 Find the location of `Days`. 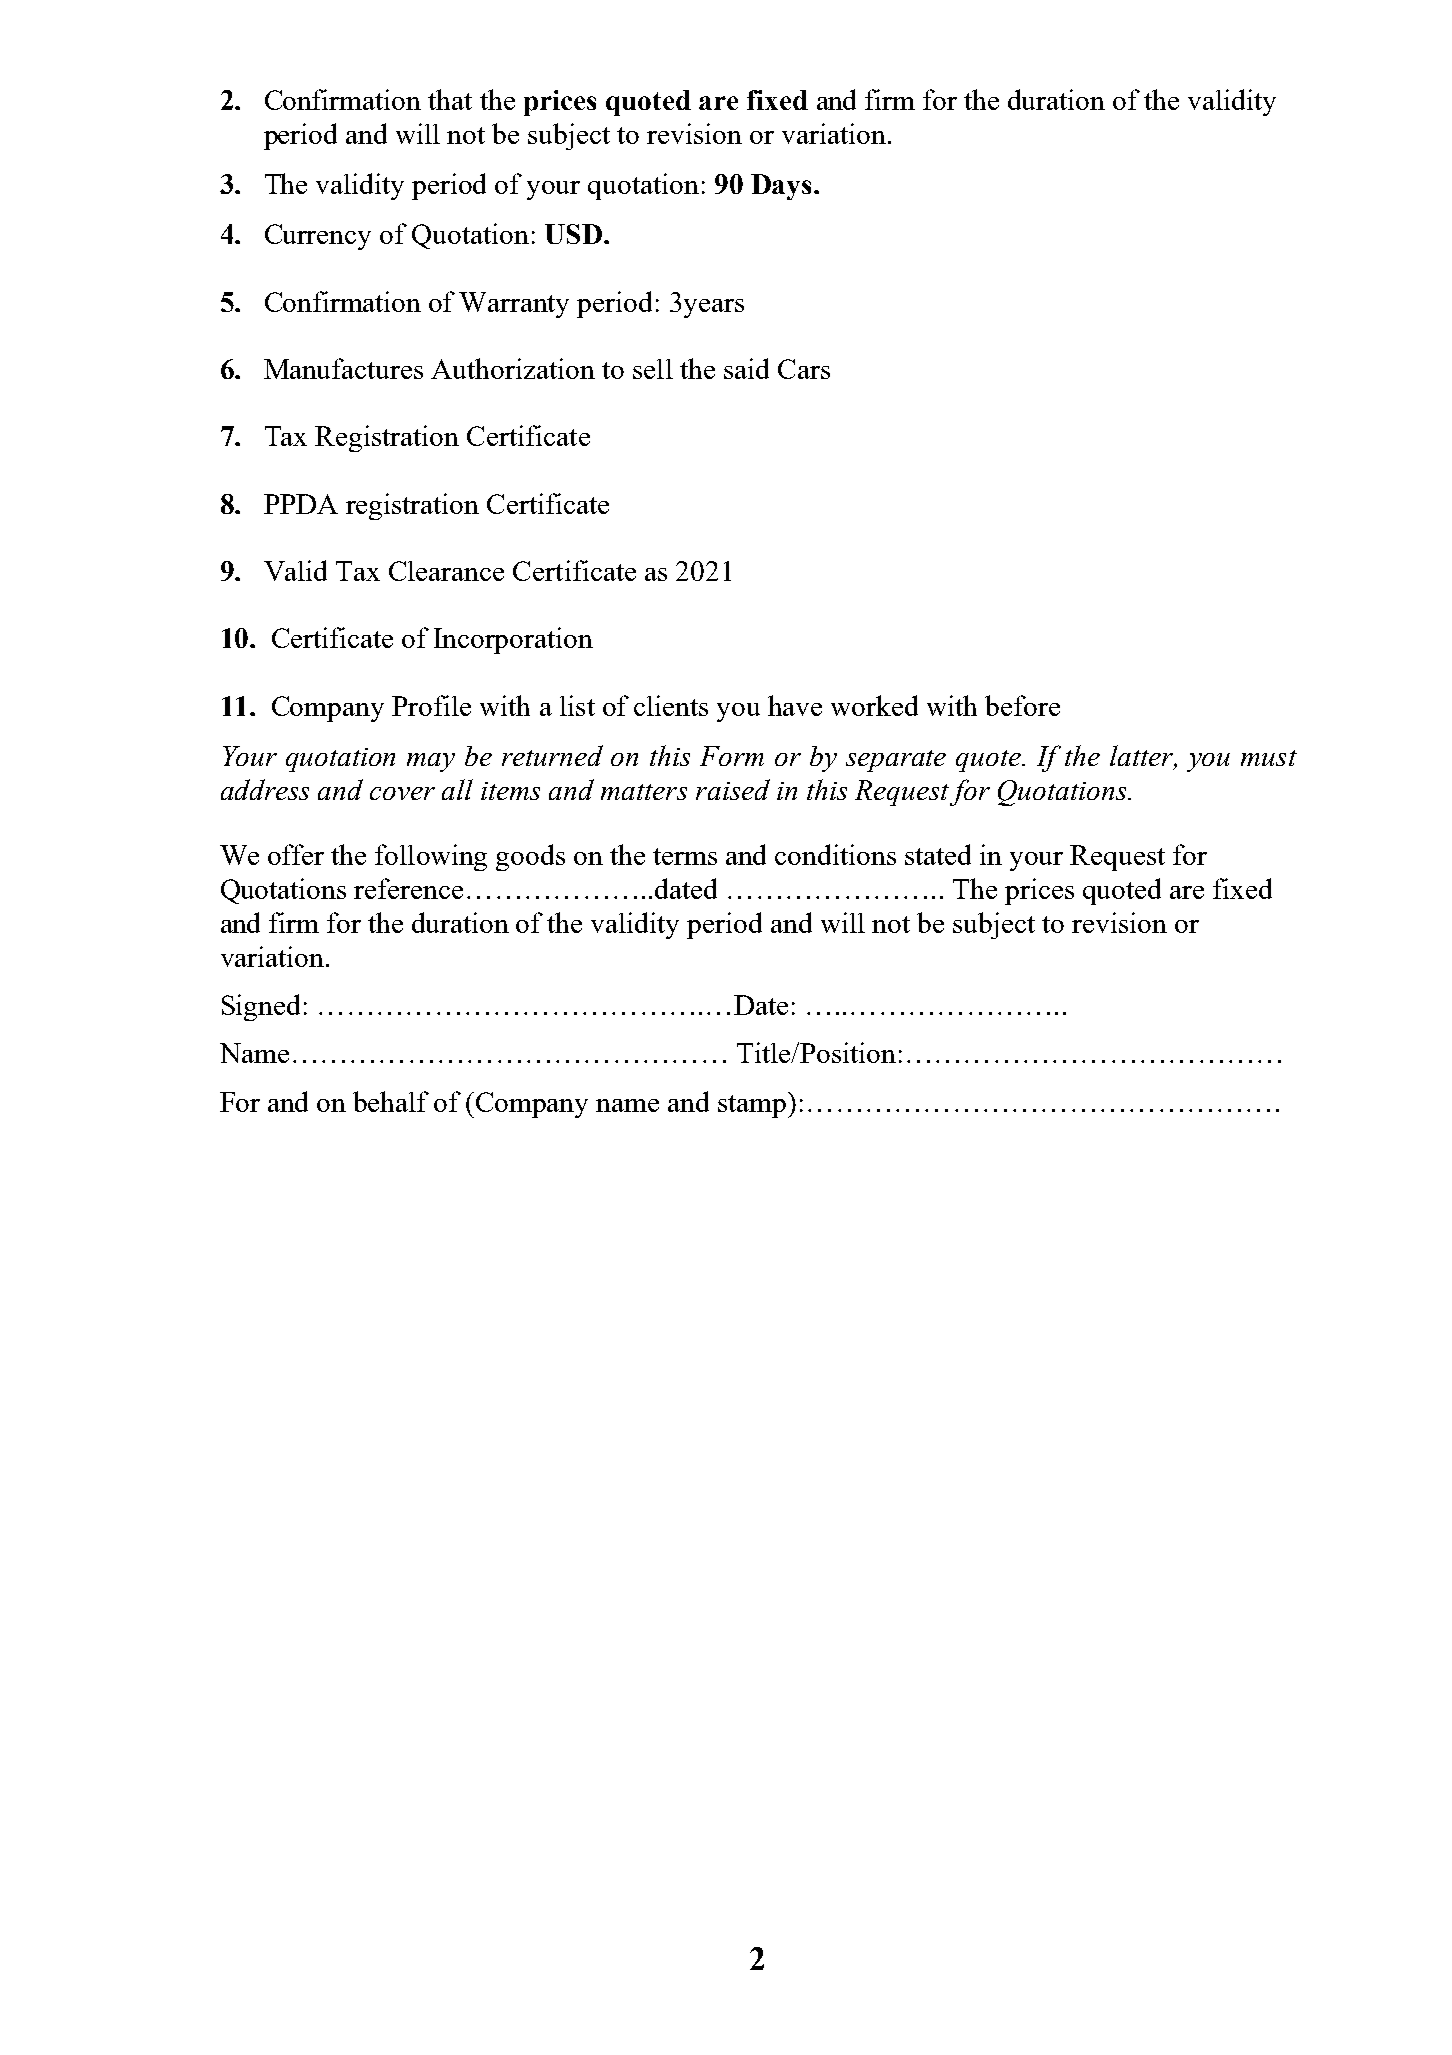

Days is located at coordinates (781, 187).
